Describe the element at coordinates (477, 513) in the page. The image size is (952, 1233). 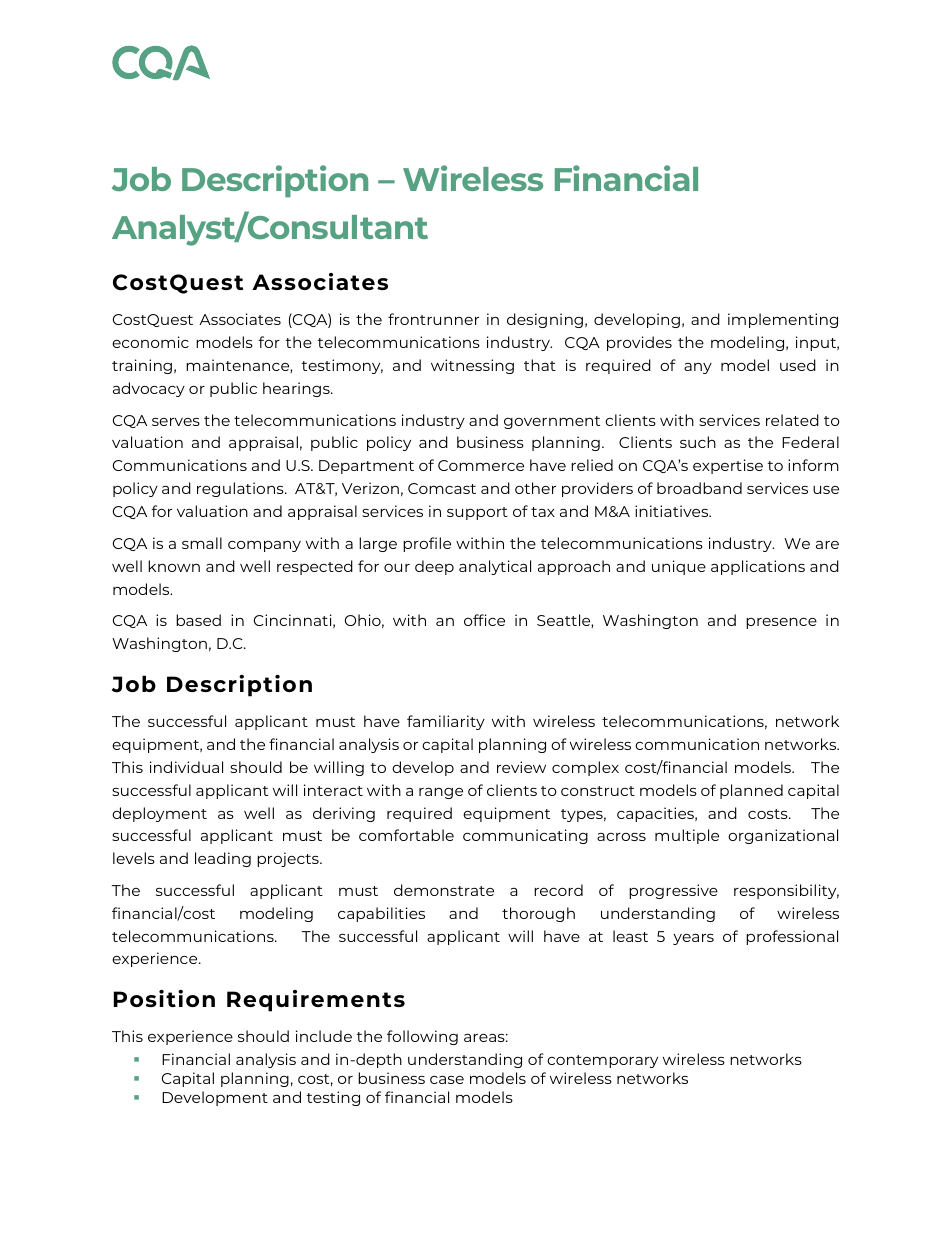
I see `support` at that location.
